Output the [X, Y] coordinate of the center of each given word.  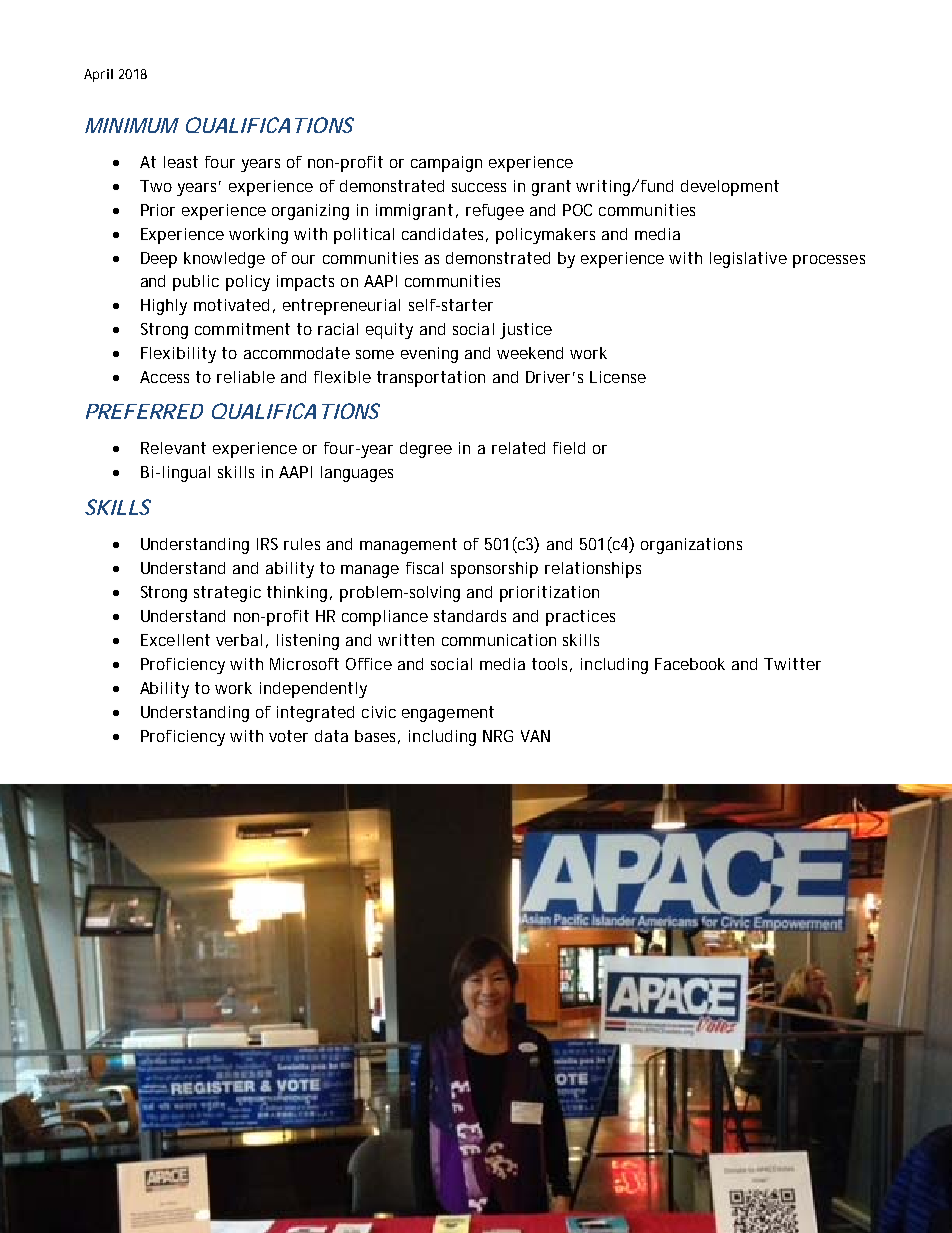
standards [470, 616]
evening [429, 355]
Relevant [173, 448]
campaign [446, 164]
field [569, 448]
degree [426, 450]
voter [288, 736]
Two [156, 186]
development [730, 188]
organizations [691, 546]
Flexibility [178, 355]
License [618, 377]
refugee [495, 212]
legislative [748, 260]
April [98, 75]
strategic [227, 594]
